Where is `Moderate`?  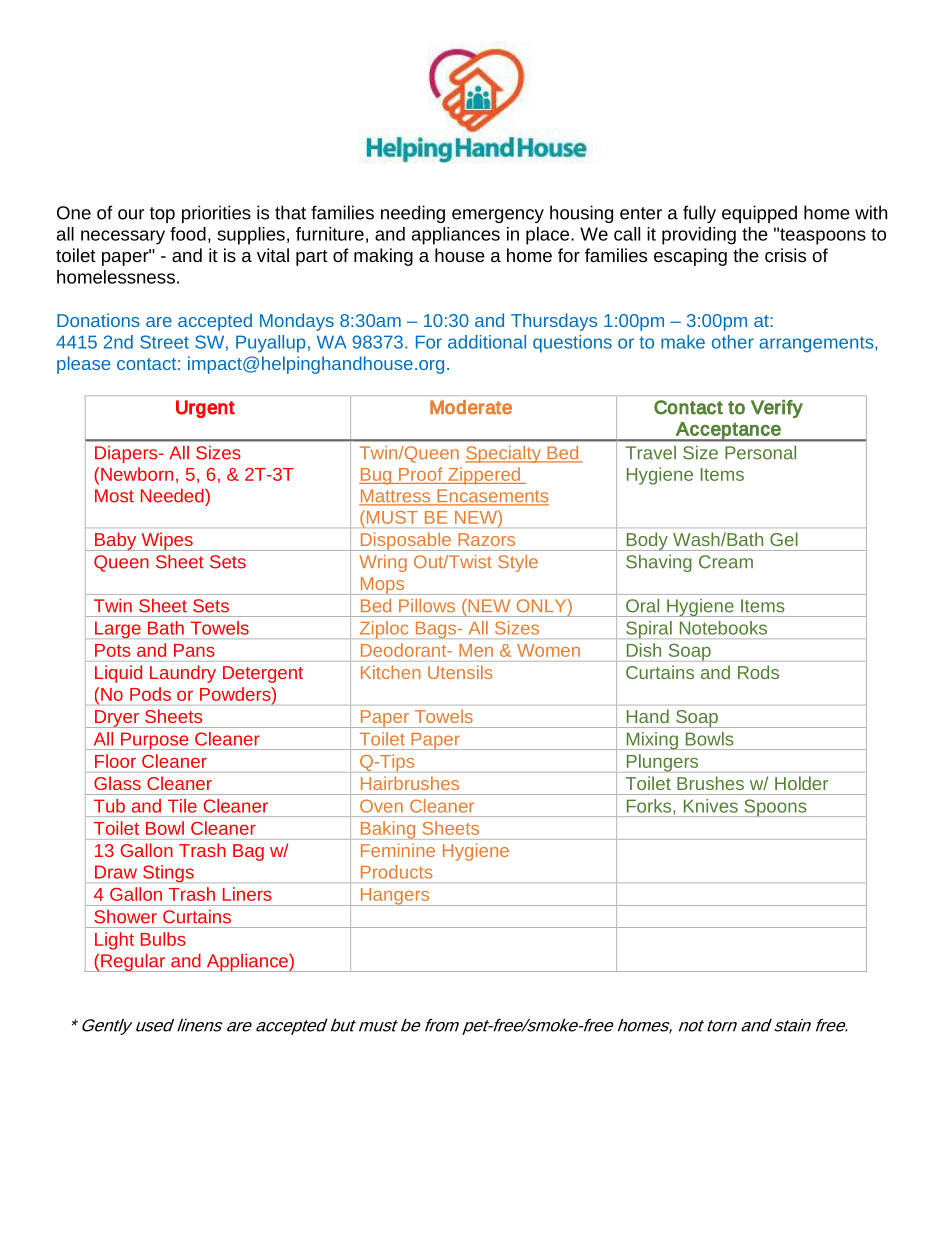
Moderate is located at coordinates (471, 407).
